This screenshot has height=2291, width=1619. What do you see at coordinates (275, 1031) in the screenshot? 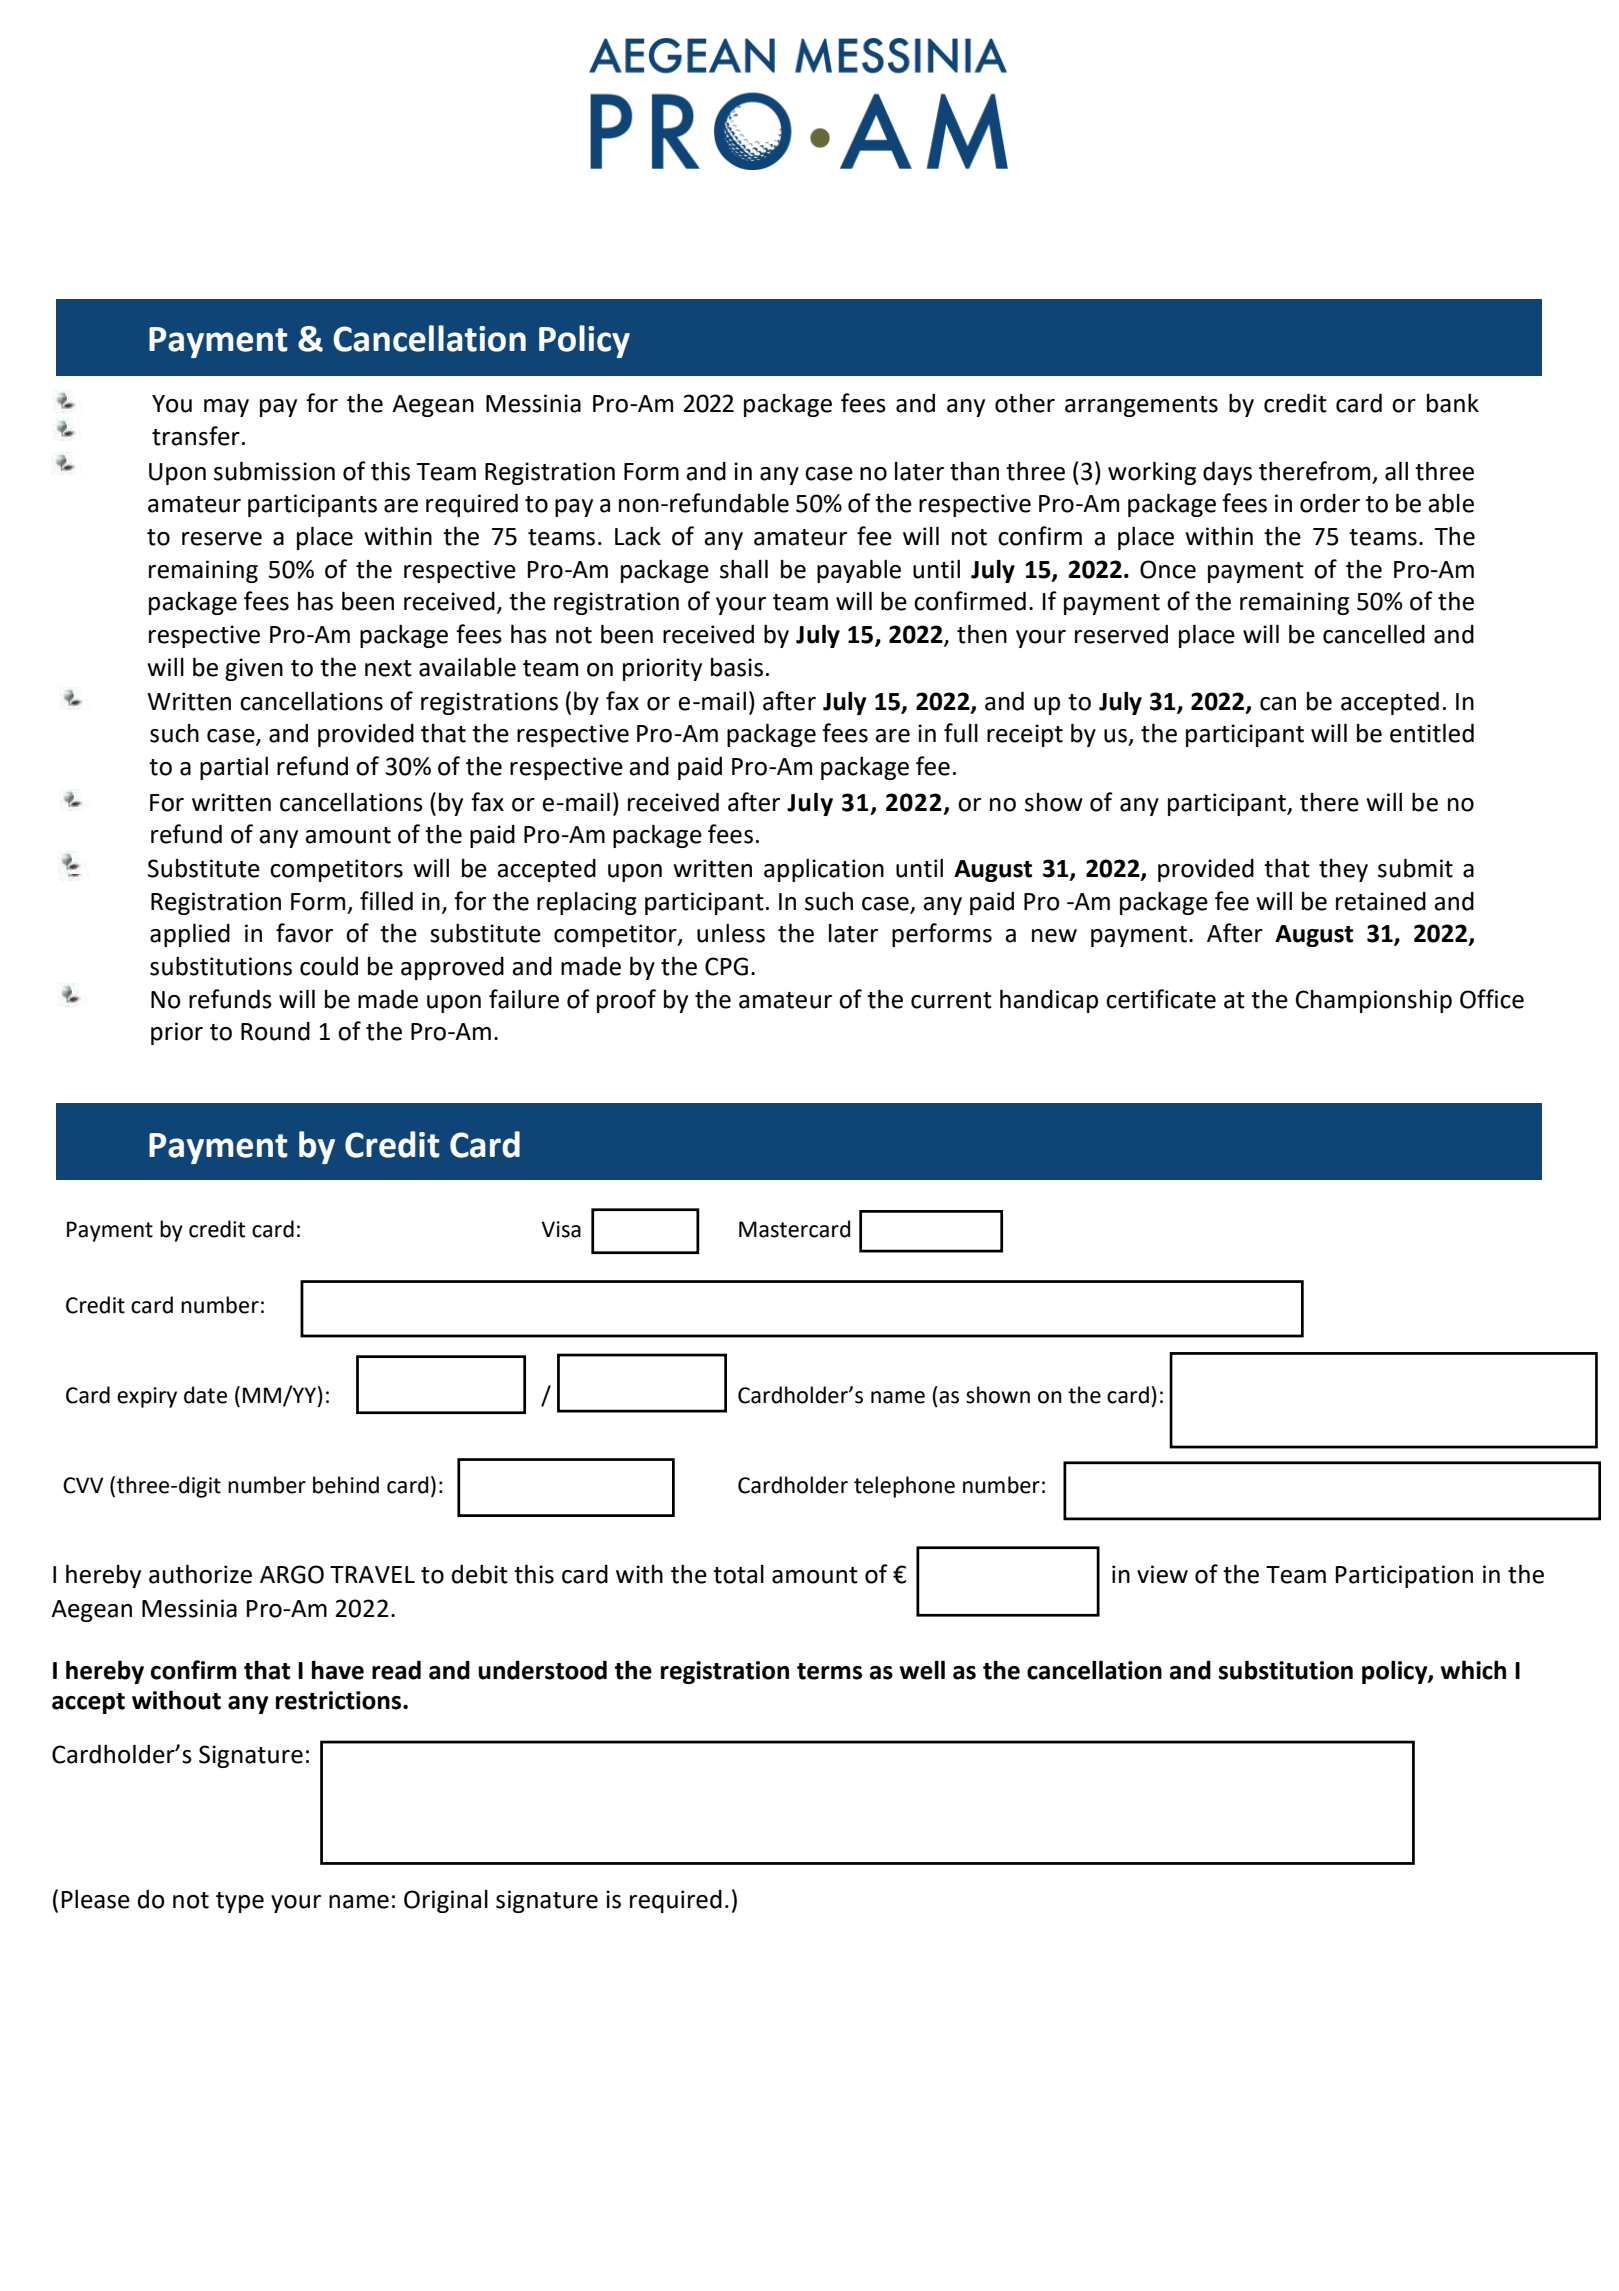
I see `Round` at bounding box center [275, 1031].
